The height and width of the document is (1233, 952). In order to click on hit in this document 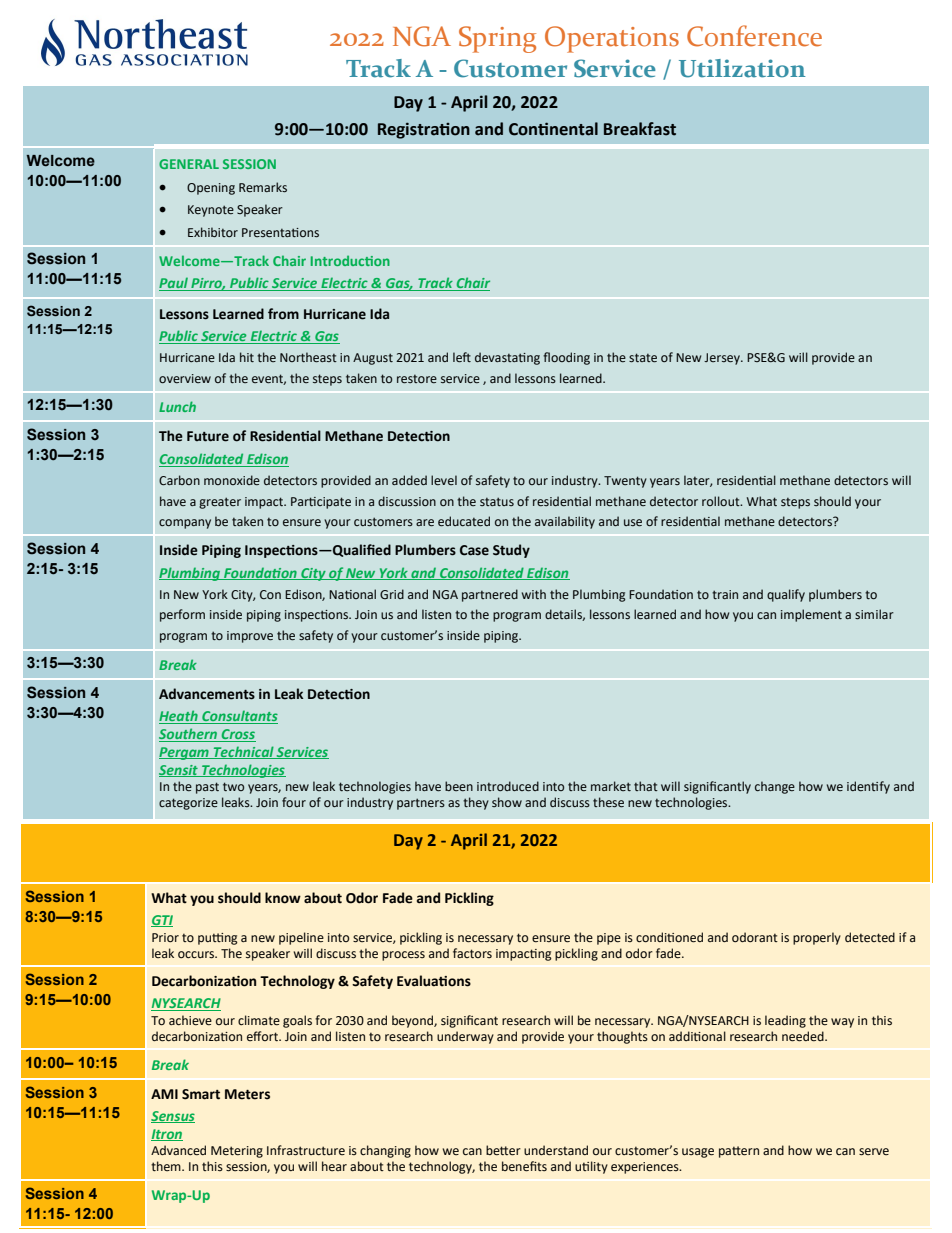, I will do `click(247, 357)`.
